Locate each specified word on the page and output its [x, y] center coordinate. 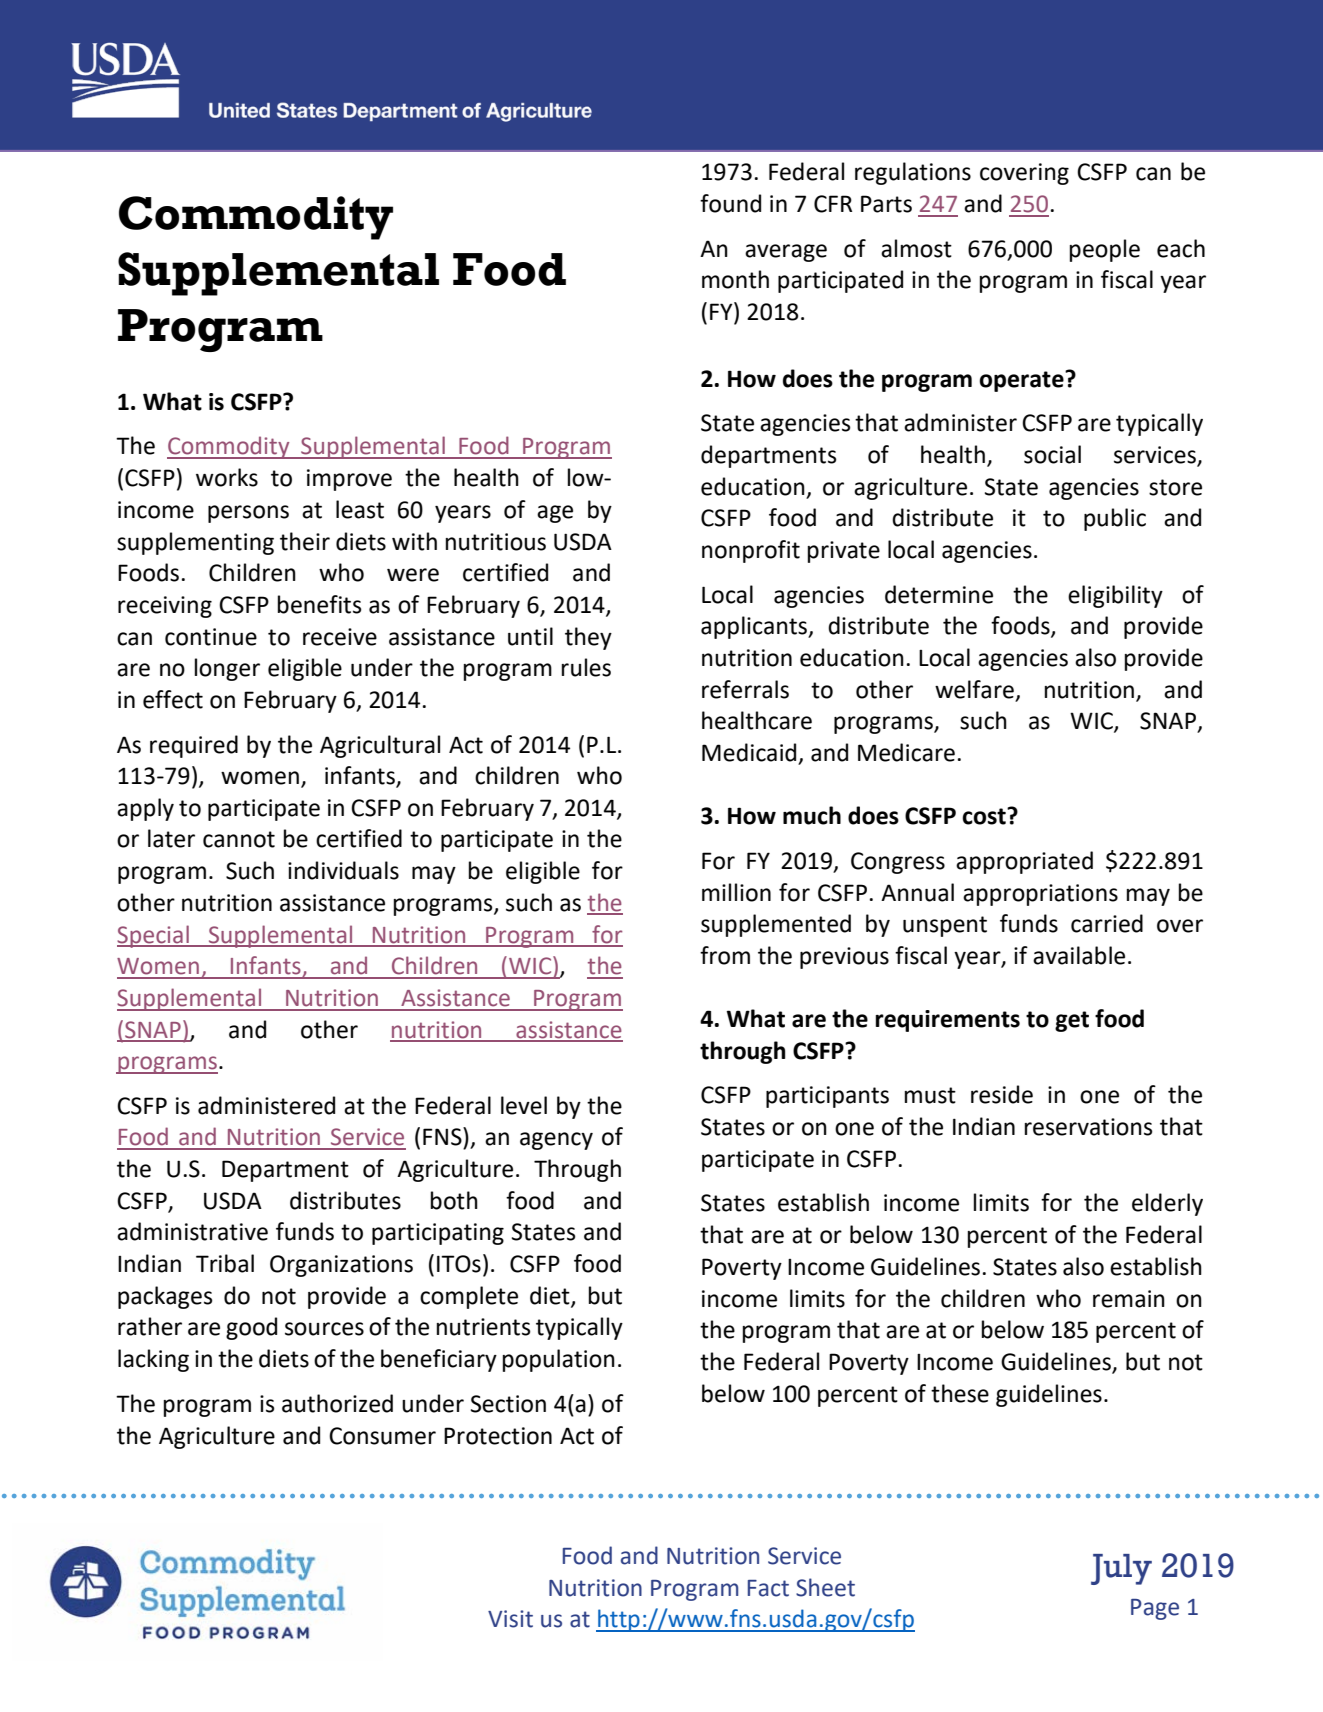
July [1121, 1569]
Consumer [382, 1436]
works [227, 477]
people [1105, 250]
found [730, 203]
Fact [768, 1588]
